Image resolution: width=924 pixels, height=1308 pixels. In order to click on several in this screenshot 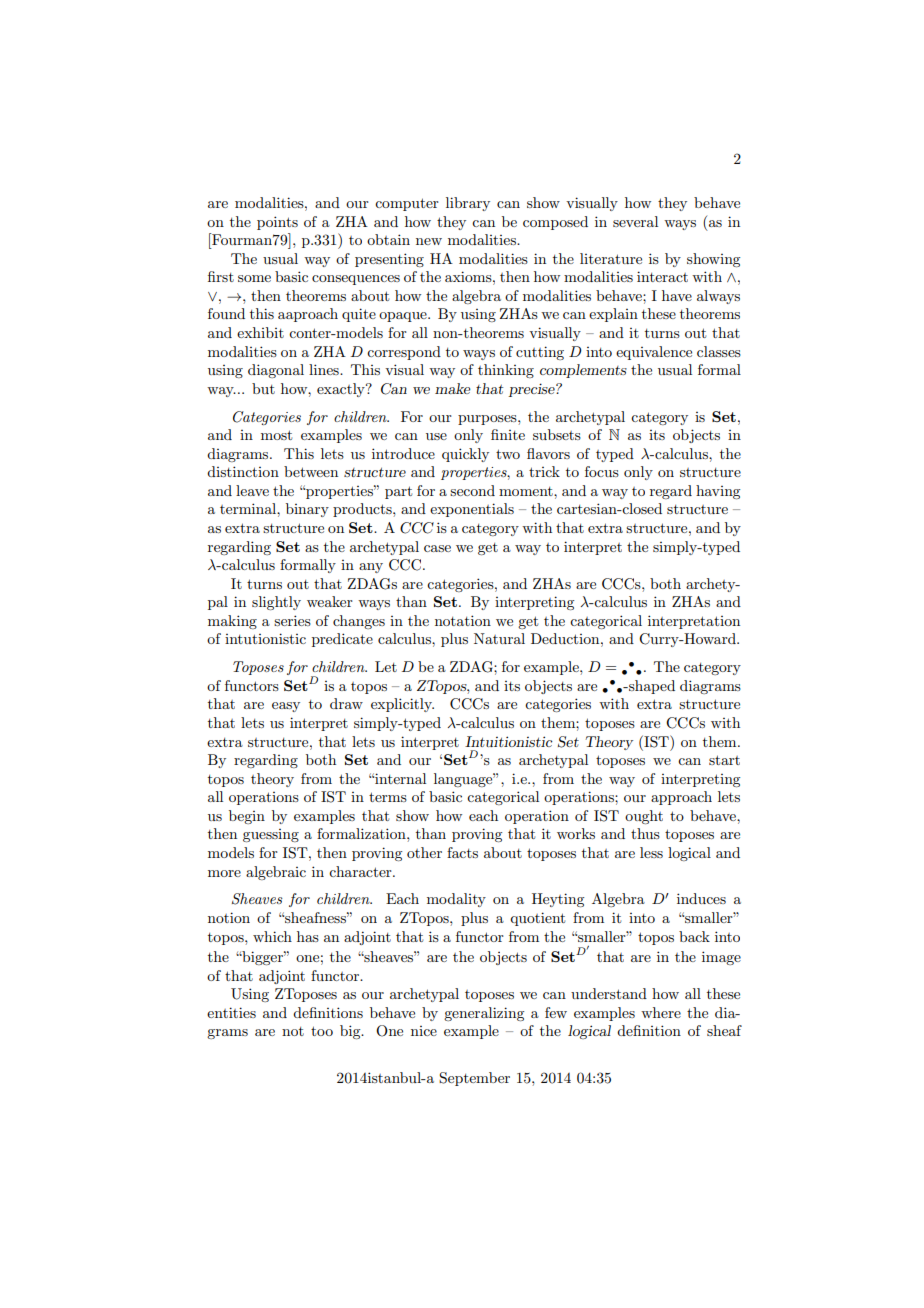, I will do `click(635, 221)`.
